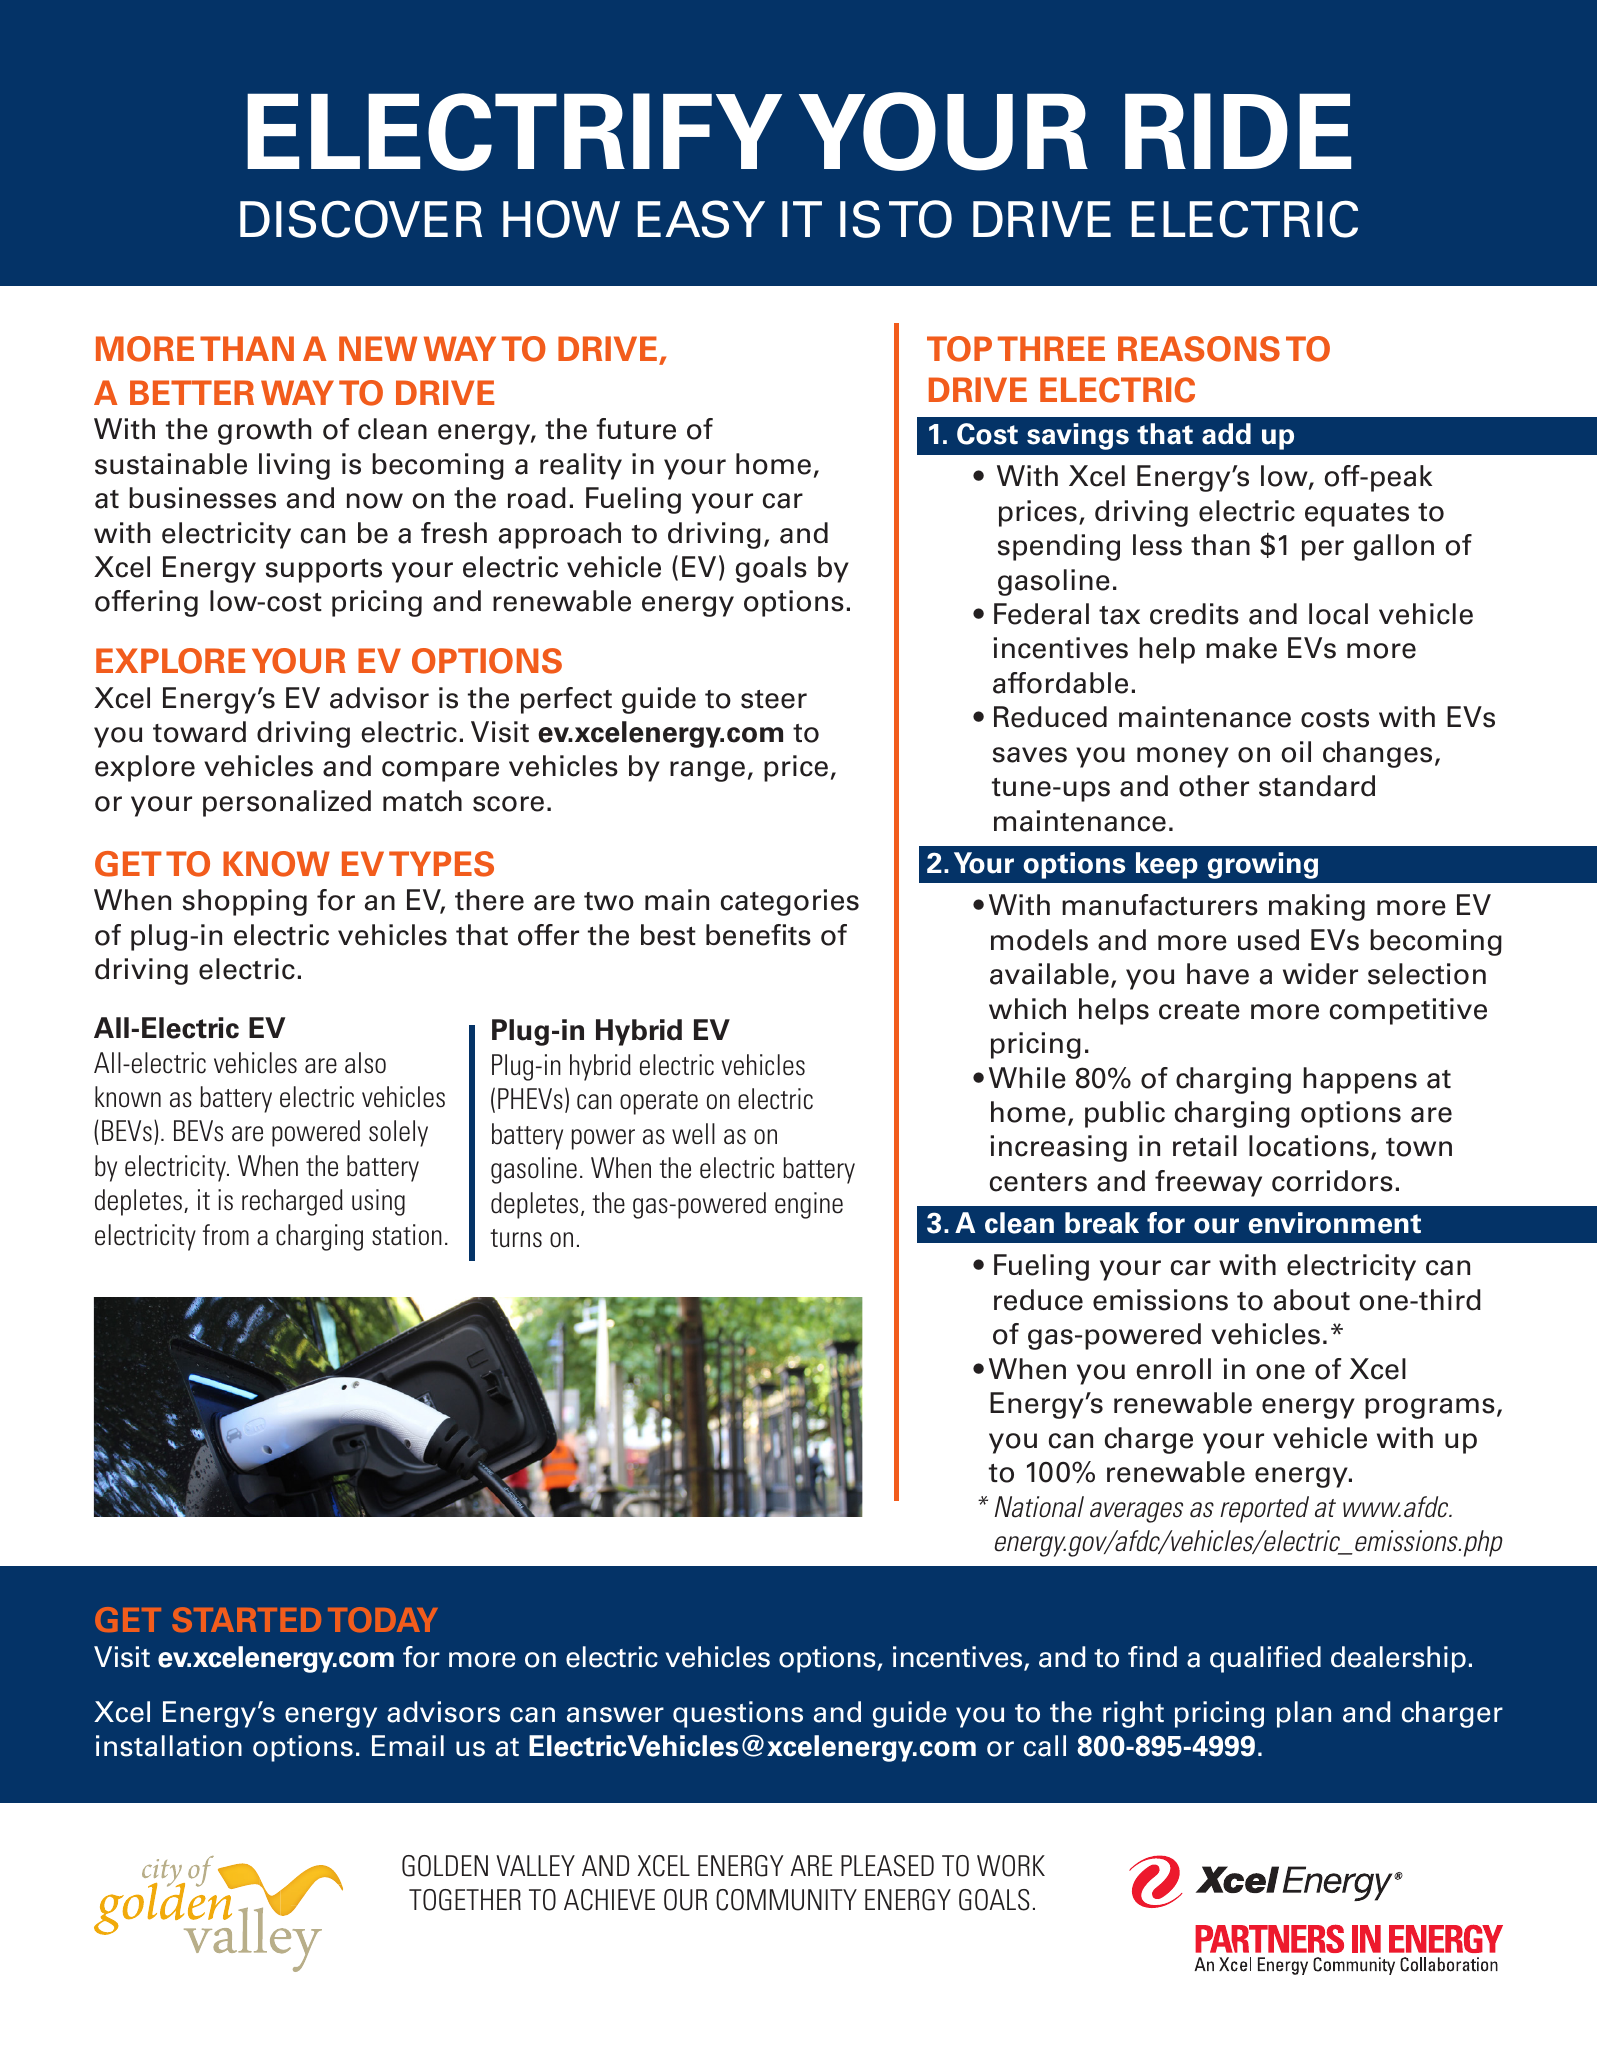  Describe the element at coordinates (1338, 614) in the screenshot. I see `local` at that location.
